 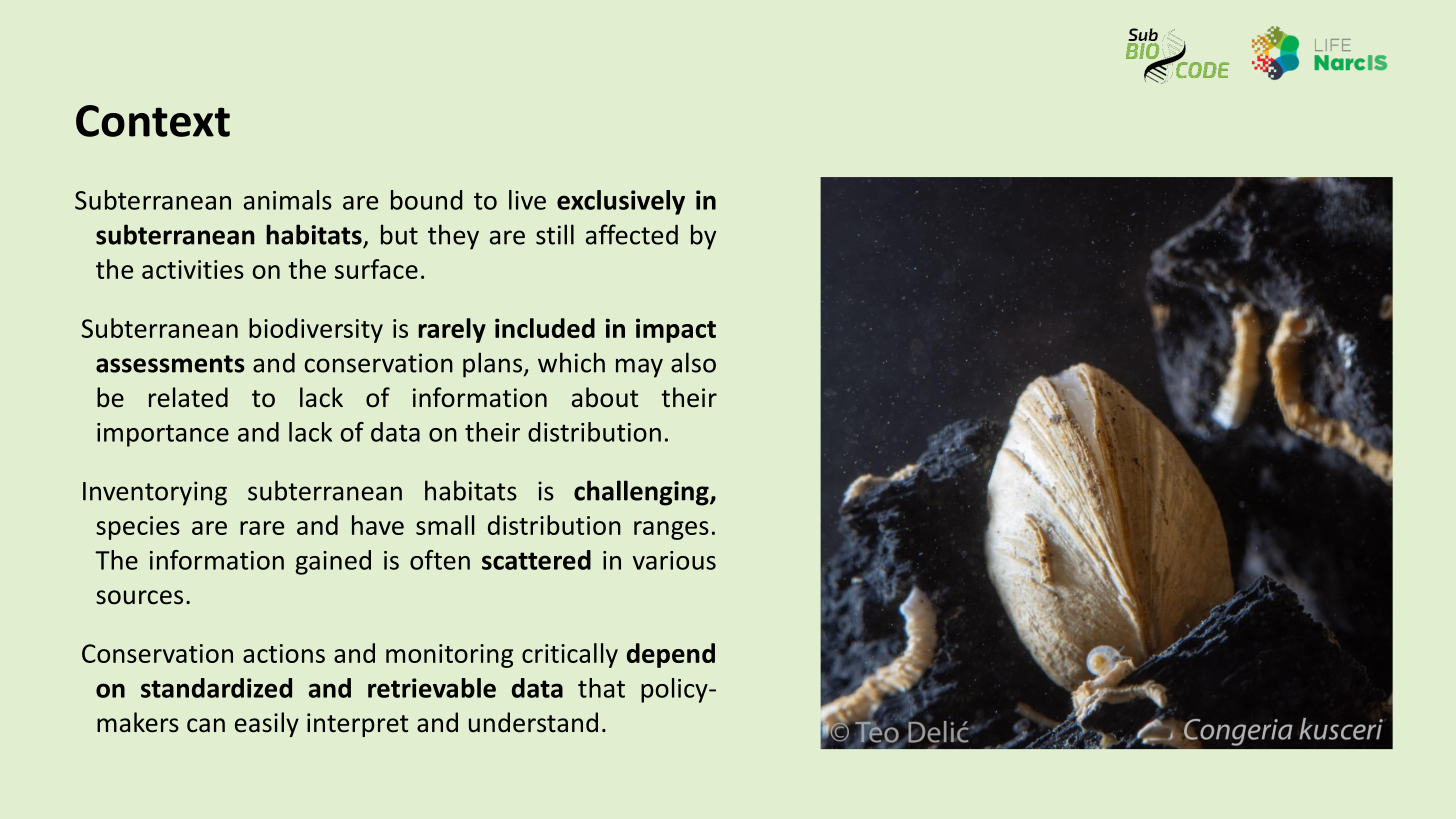 I want to click on importance, so click(x=163, y=435).
